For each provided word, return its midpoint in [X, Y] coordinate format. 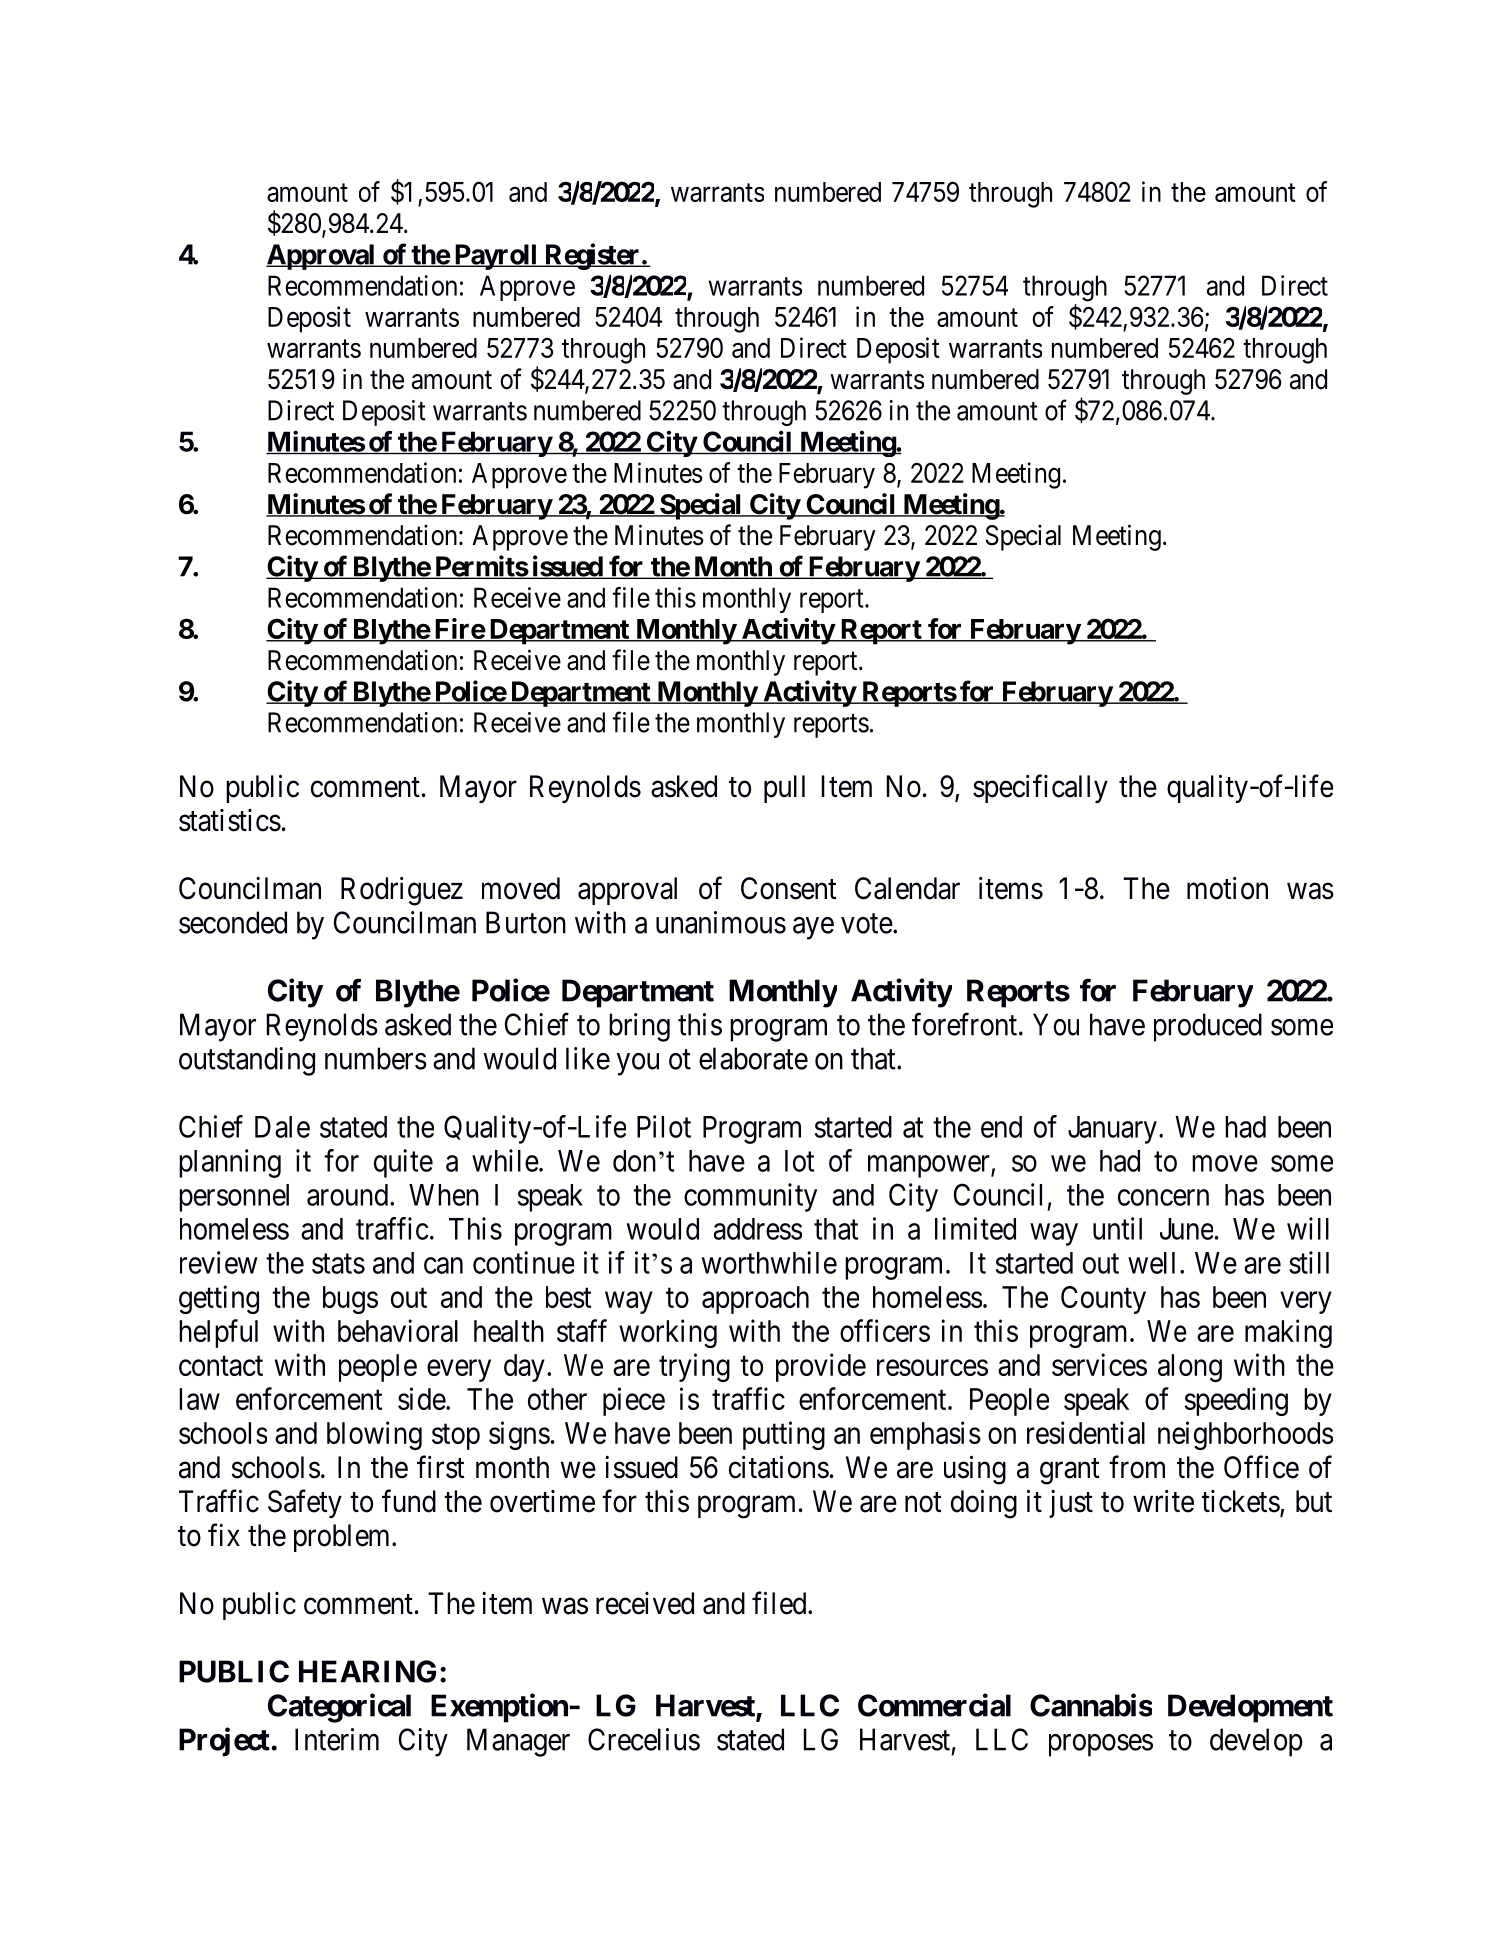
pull [784, 789]
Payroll [495, 257]
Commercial [934, 1705]
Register [592, 256]
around [349, 1195]
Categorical [339, 1708]
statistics [230, 820]
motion [1227, 888]
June [1186, 1229]
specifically [1040, 788]
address [758, 1229]
